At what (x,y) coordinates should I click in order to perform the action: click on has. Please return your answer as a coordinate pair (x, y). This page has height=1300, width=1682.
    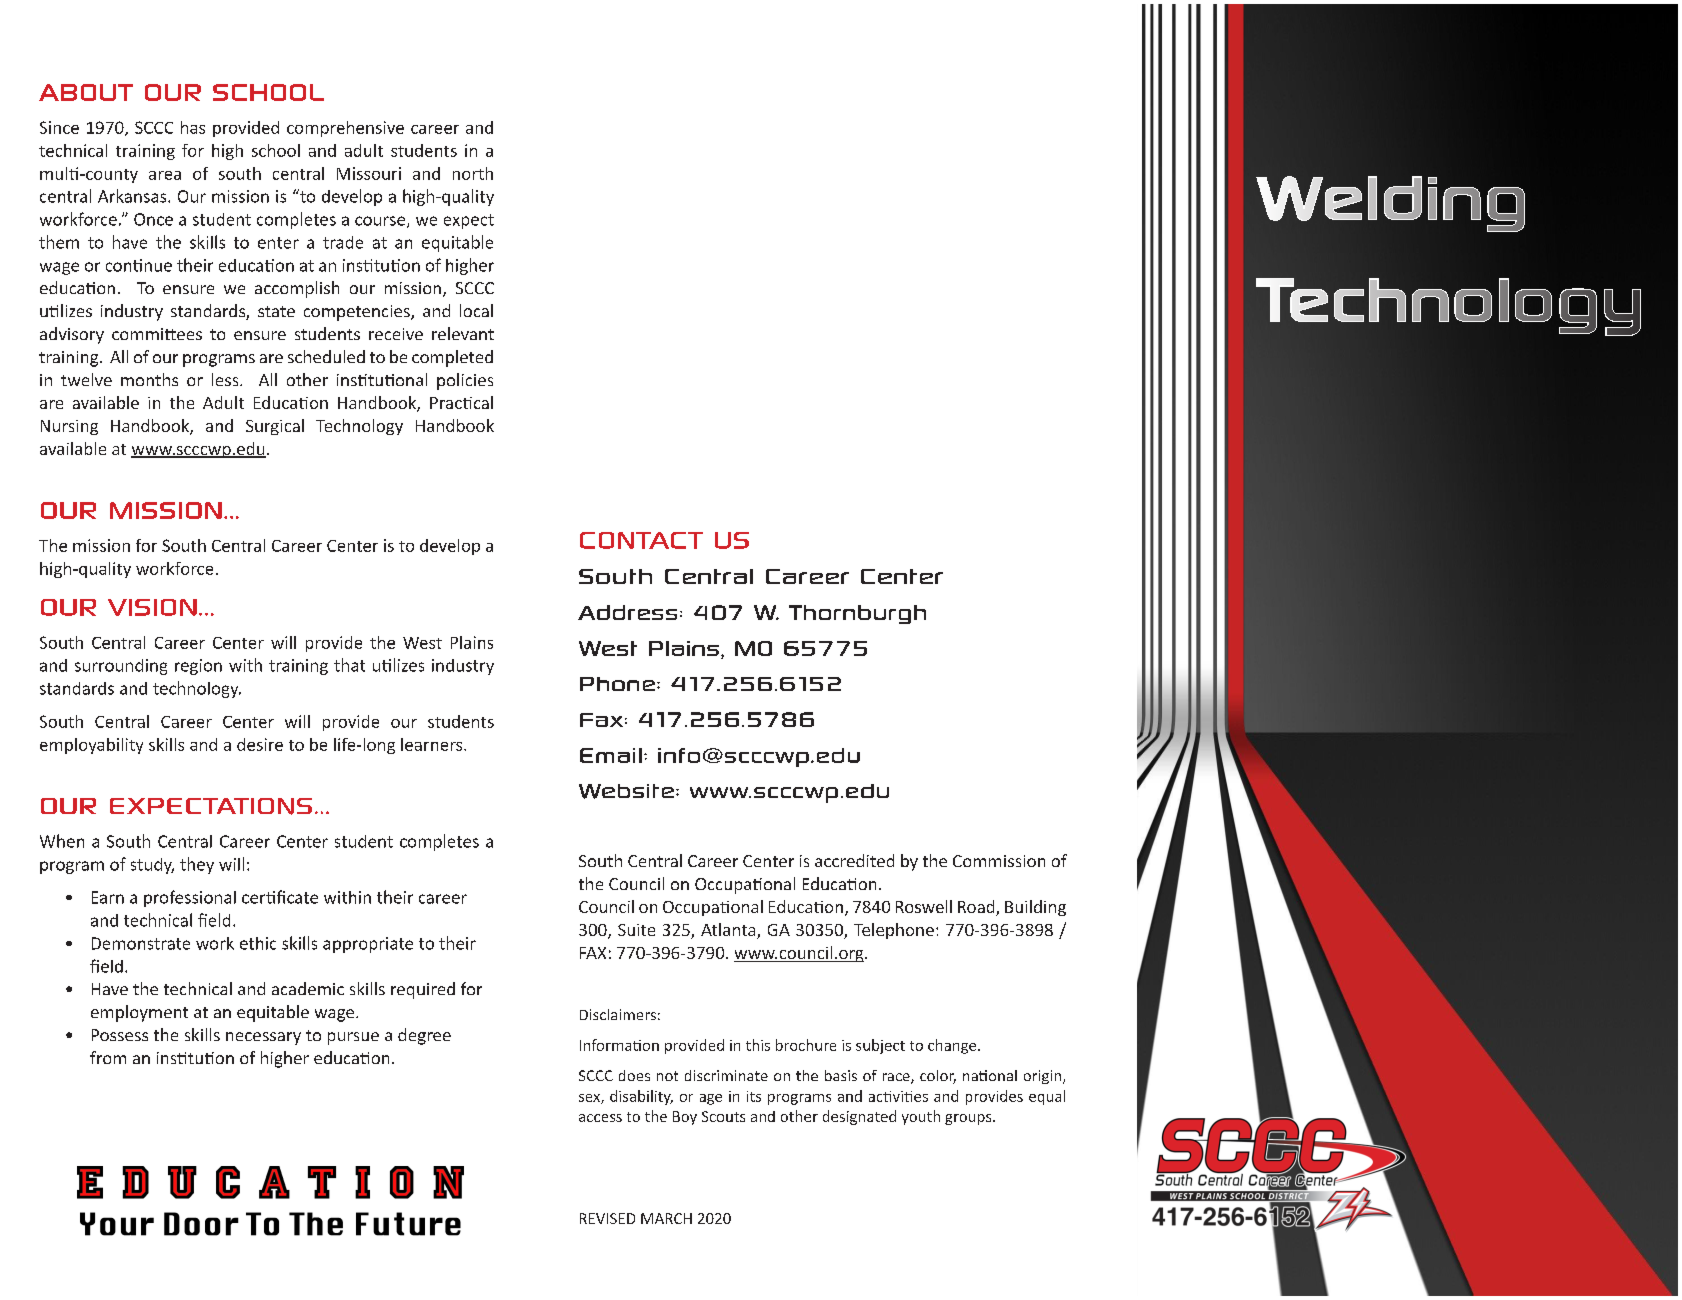
    Looking at the image, I should click on (193, 127).
